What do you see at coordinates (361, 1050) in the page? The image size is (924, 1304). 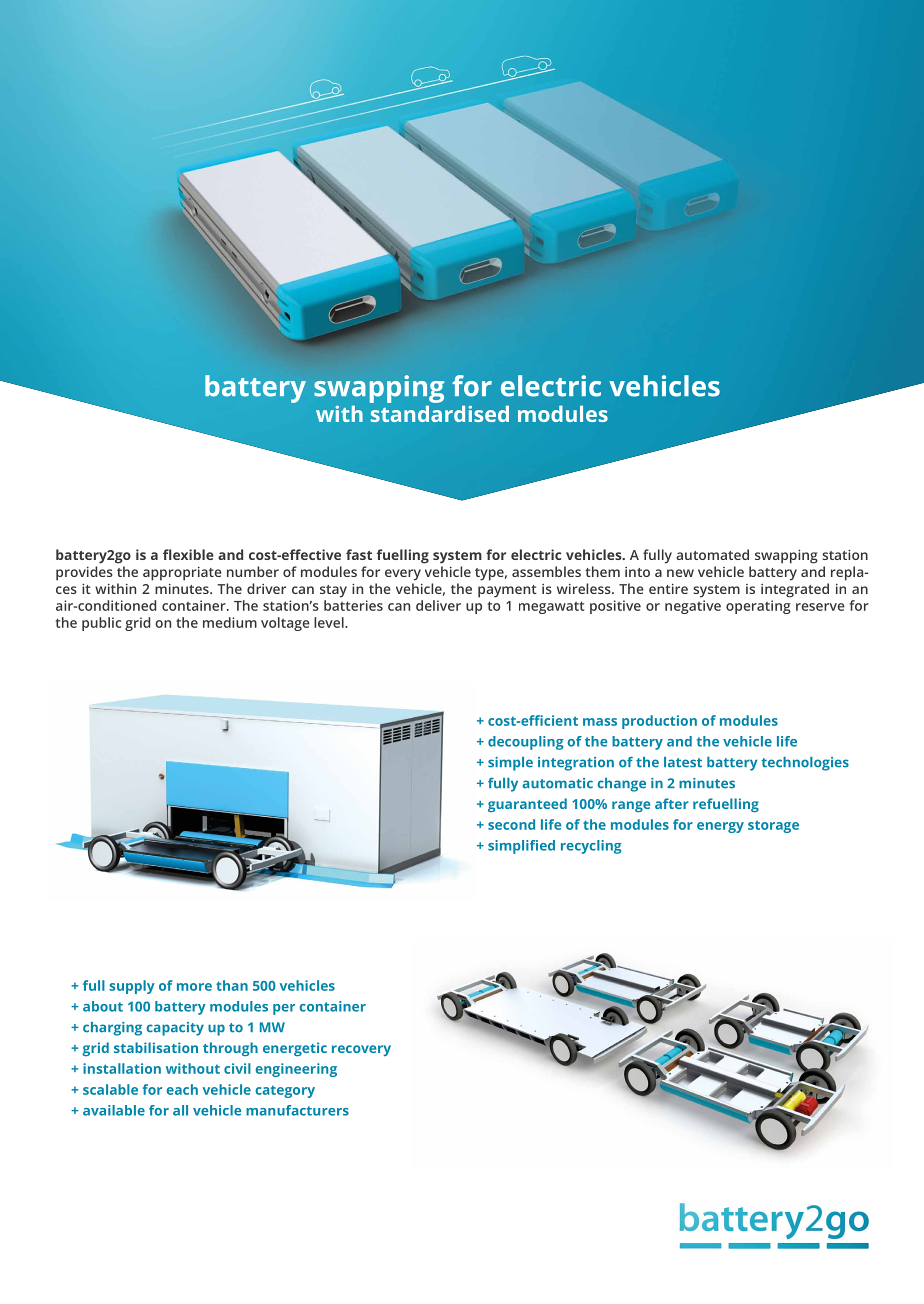 I see `recovery` at bounding box center [361, 1050].
